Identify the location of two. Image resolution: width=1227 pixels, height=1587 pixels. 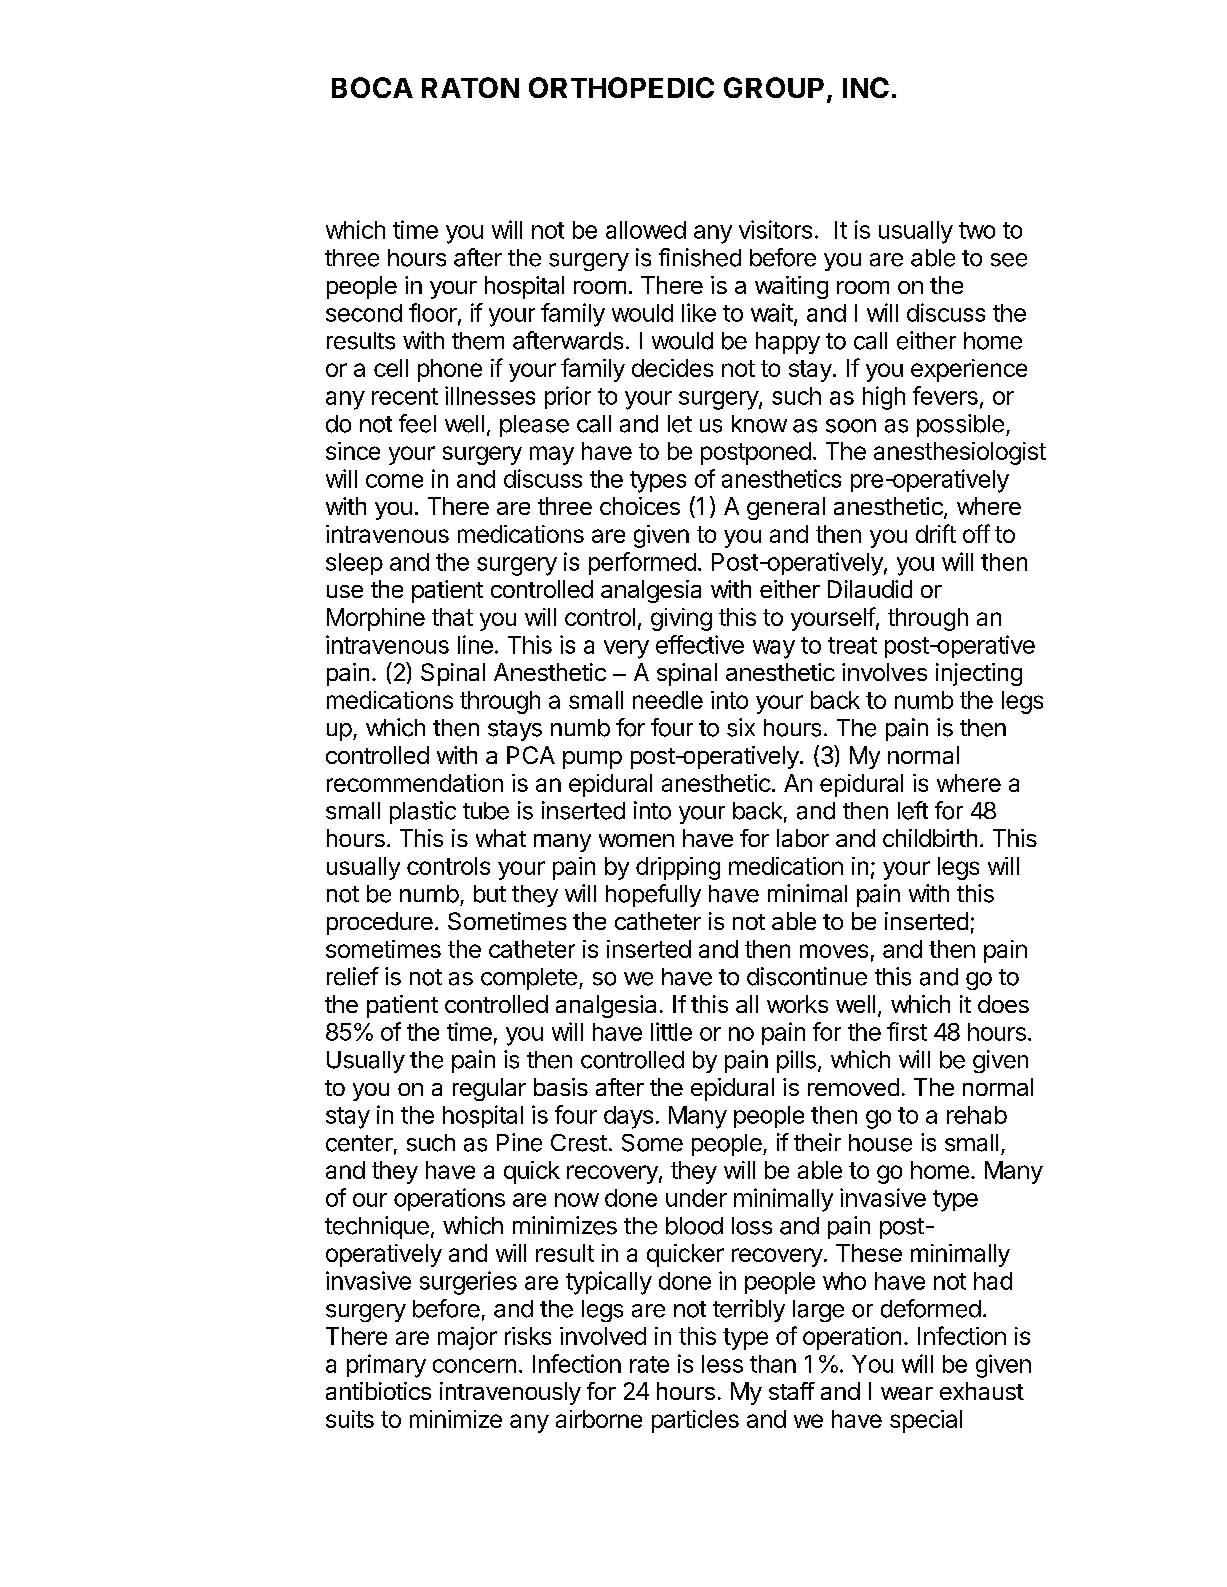
(977, 230).
